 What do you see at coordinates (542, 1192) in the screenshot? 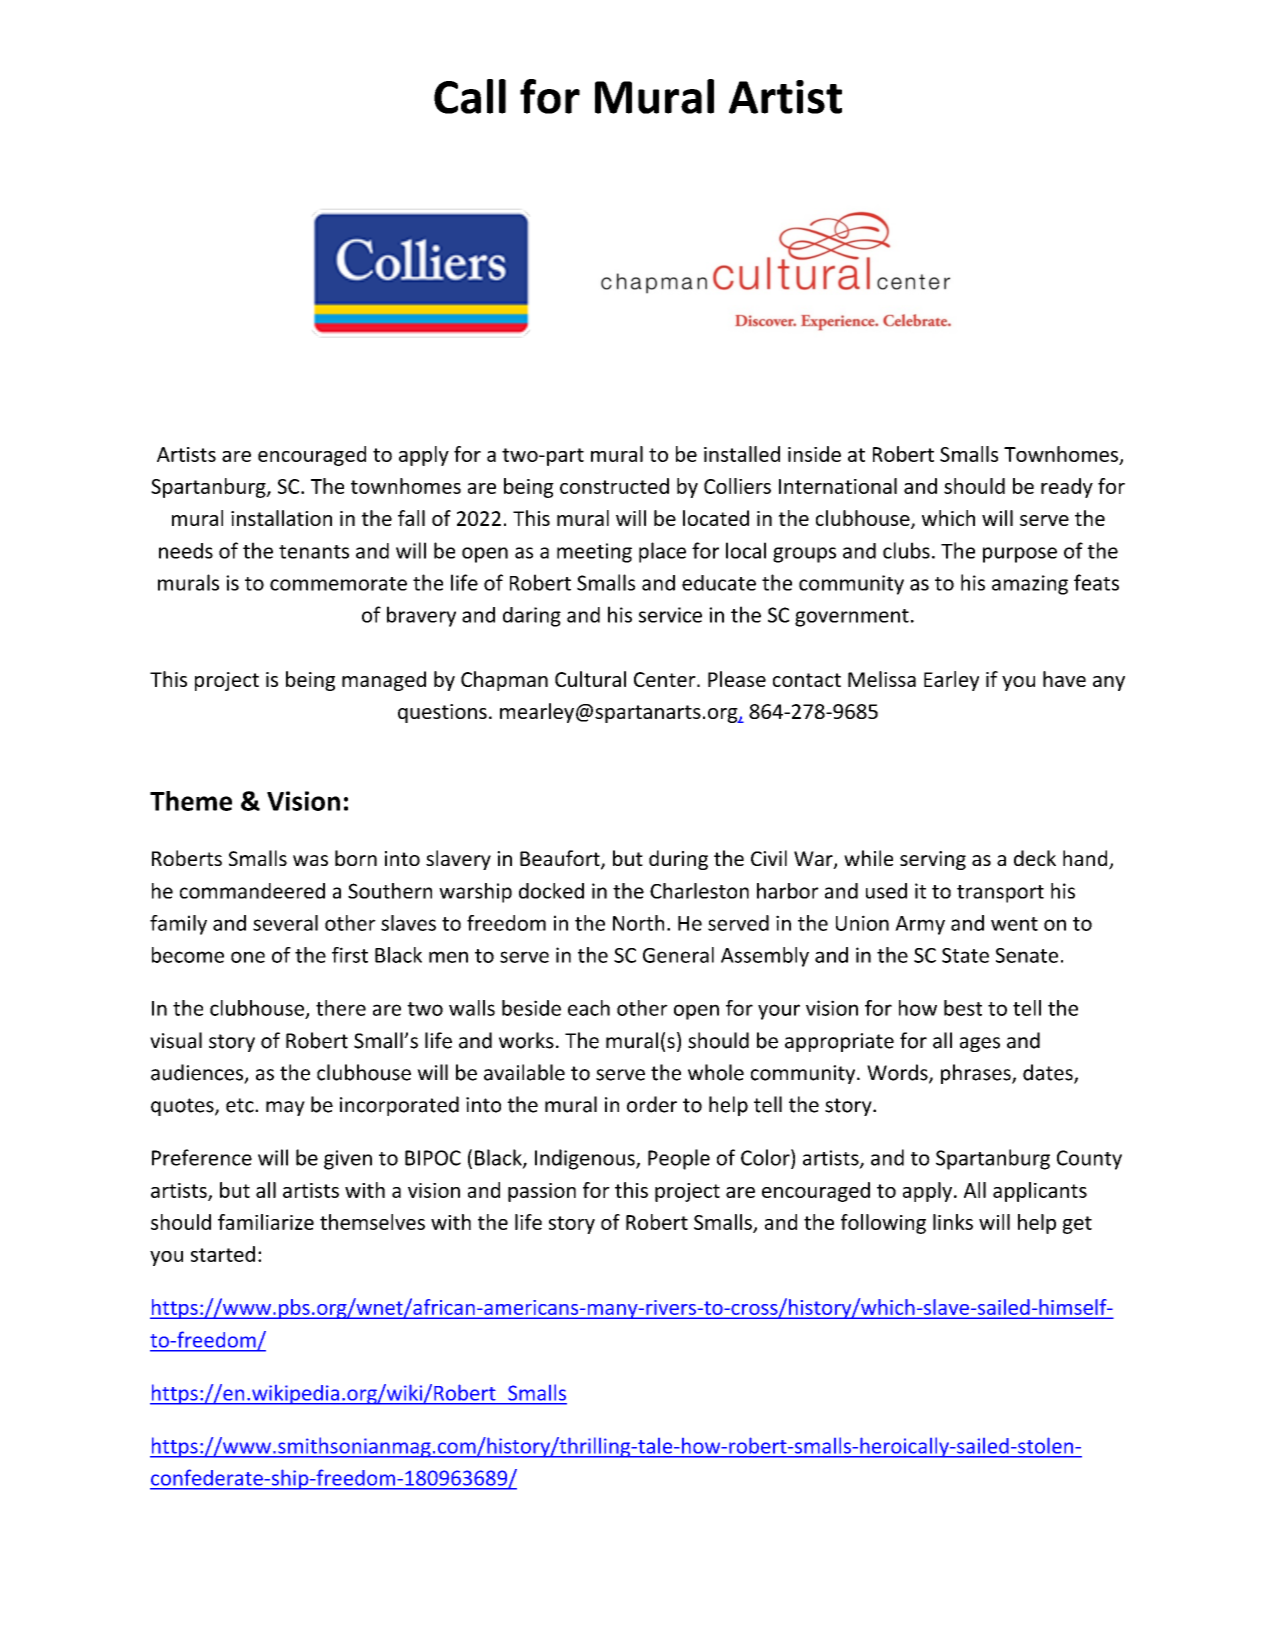
I see `passion` at bounding box center [542, 1192].
